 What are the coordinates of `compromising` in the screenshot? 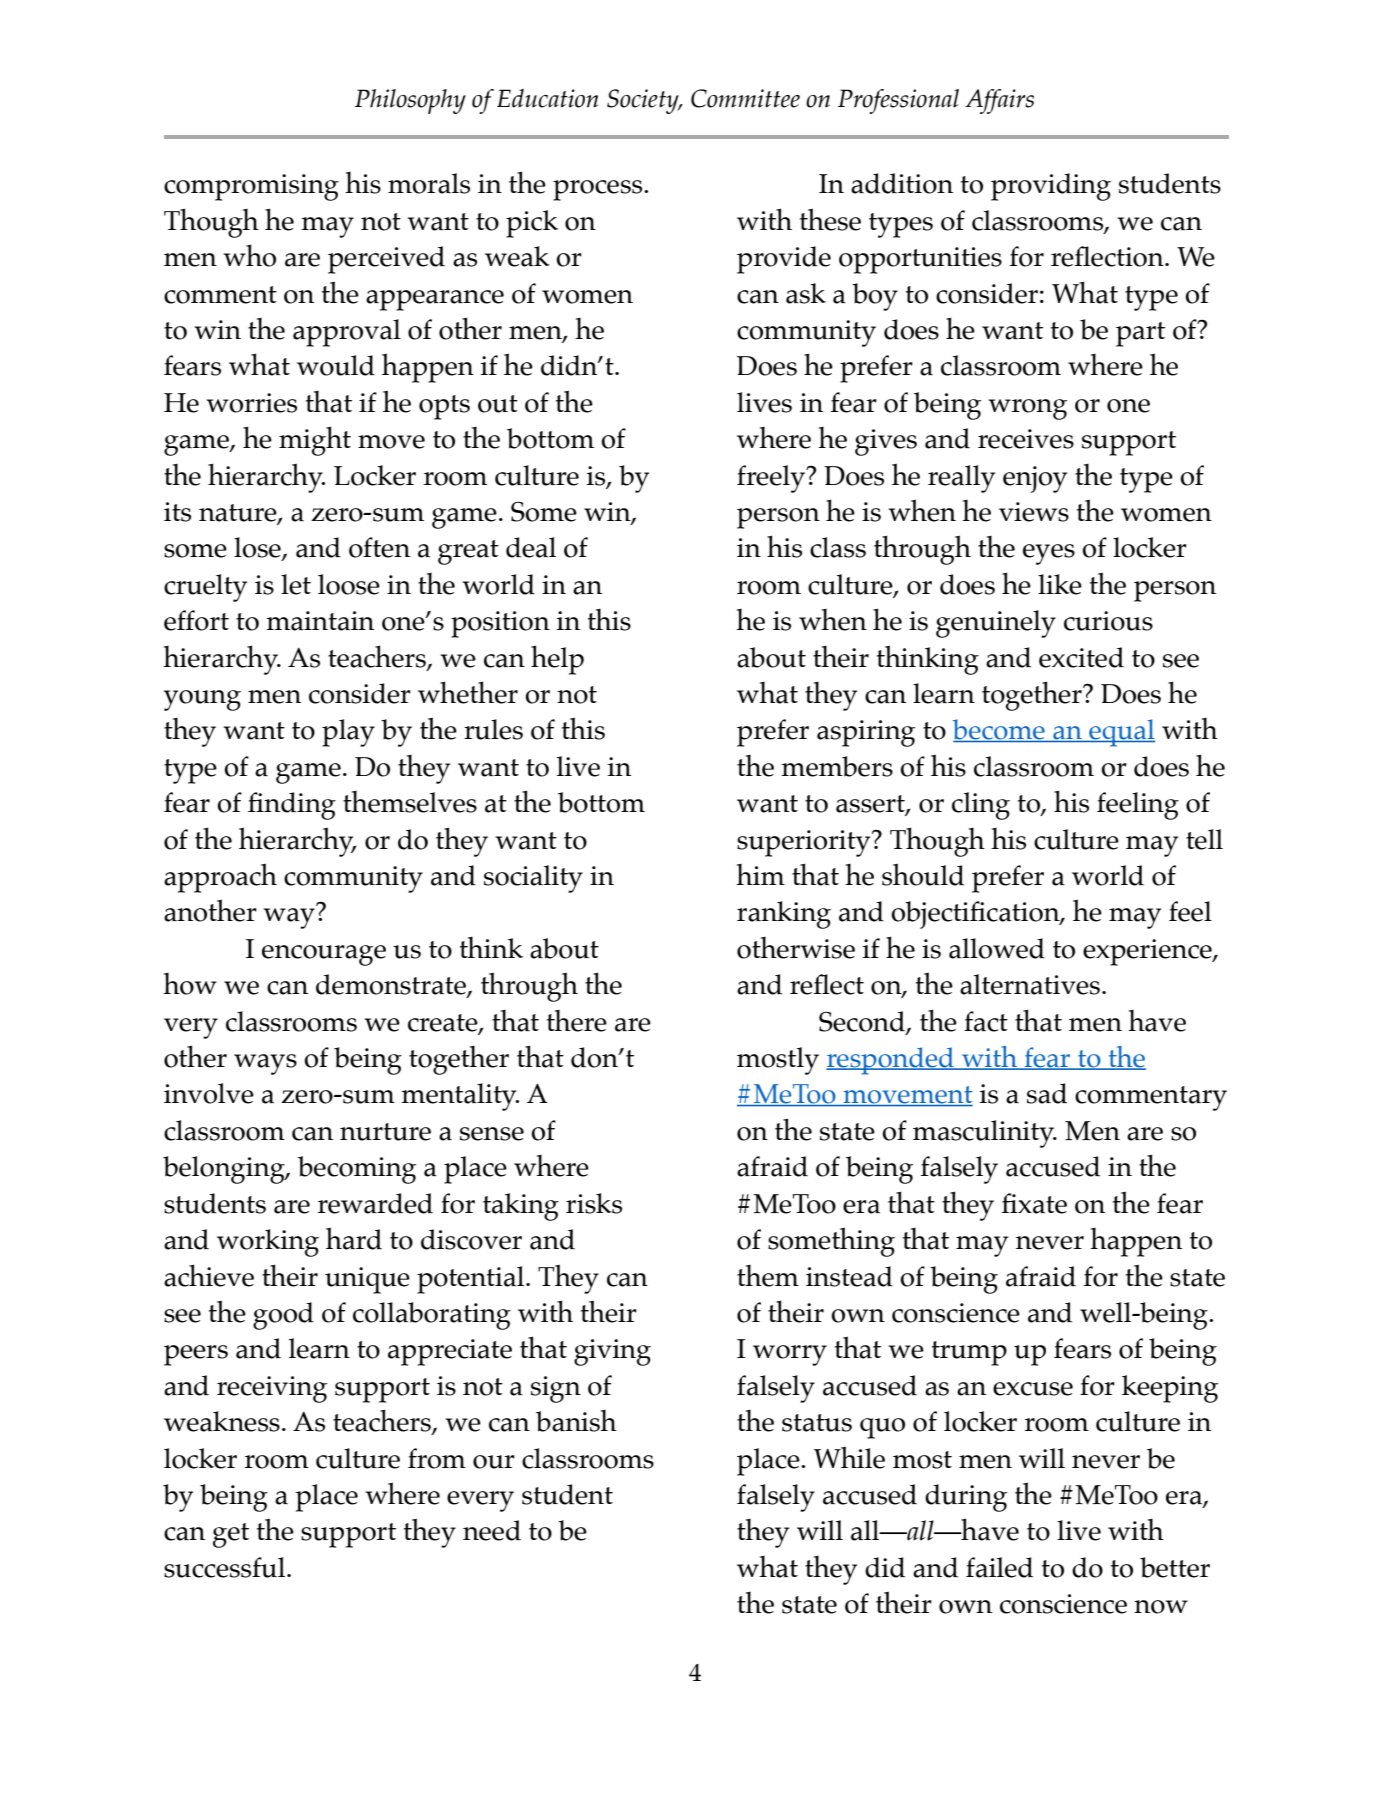 It's located at (251, 187).
